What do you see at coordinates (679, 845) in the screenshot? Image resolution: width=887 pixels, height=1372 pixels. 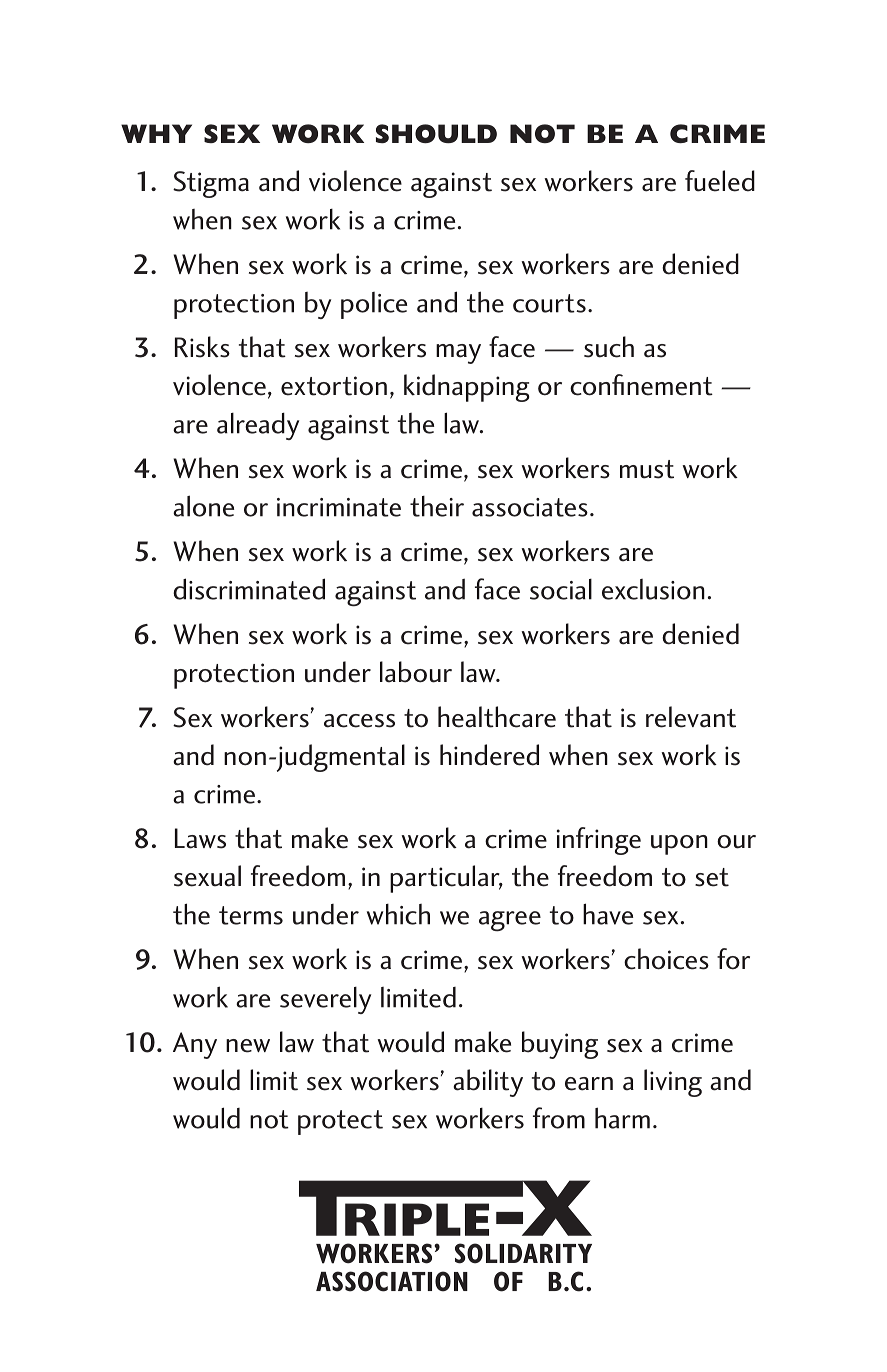 I see `upon` at bounding box center [679, 845].
